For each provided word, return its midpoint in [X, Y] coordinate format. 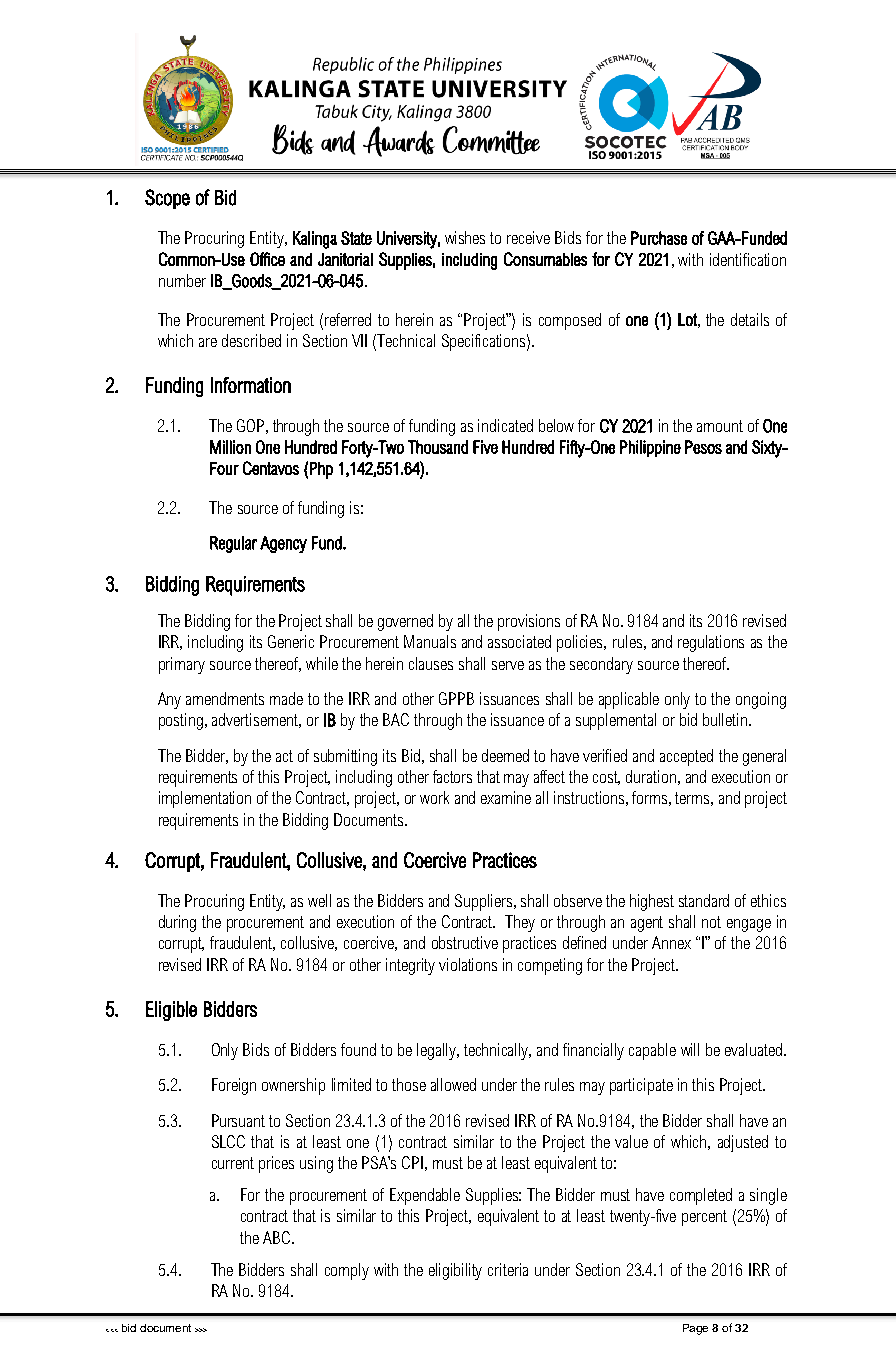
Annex [671, 942]
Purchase [659, 238]
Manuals [430, 641]
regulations [711, 643]
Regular [233, 544]
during [177, 923]
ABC [278, 1237]
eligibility [455, 1271]
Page [695, 1329]
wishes [465, 237]
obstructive [465, 942]
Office [267, 259]
